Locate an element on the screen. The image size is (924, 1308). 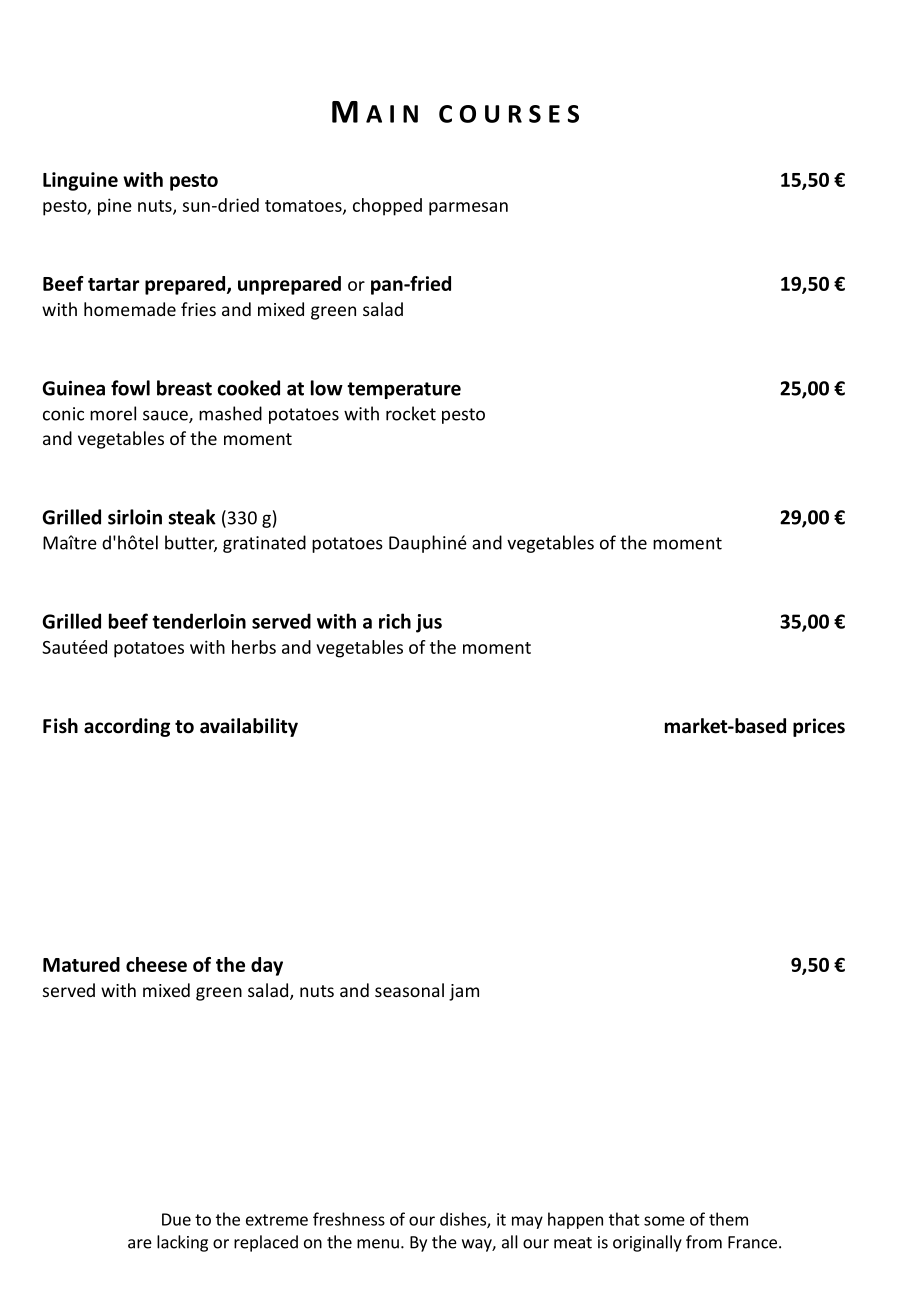
chopped is located at coordinates (387, 207).
